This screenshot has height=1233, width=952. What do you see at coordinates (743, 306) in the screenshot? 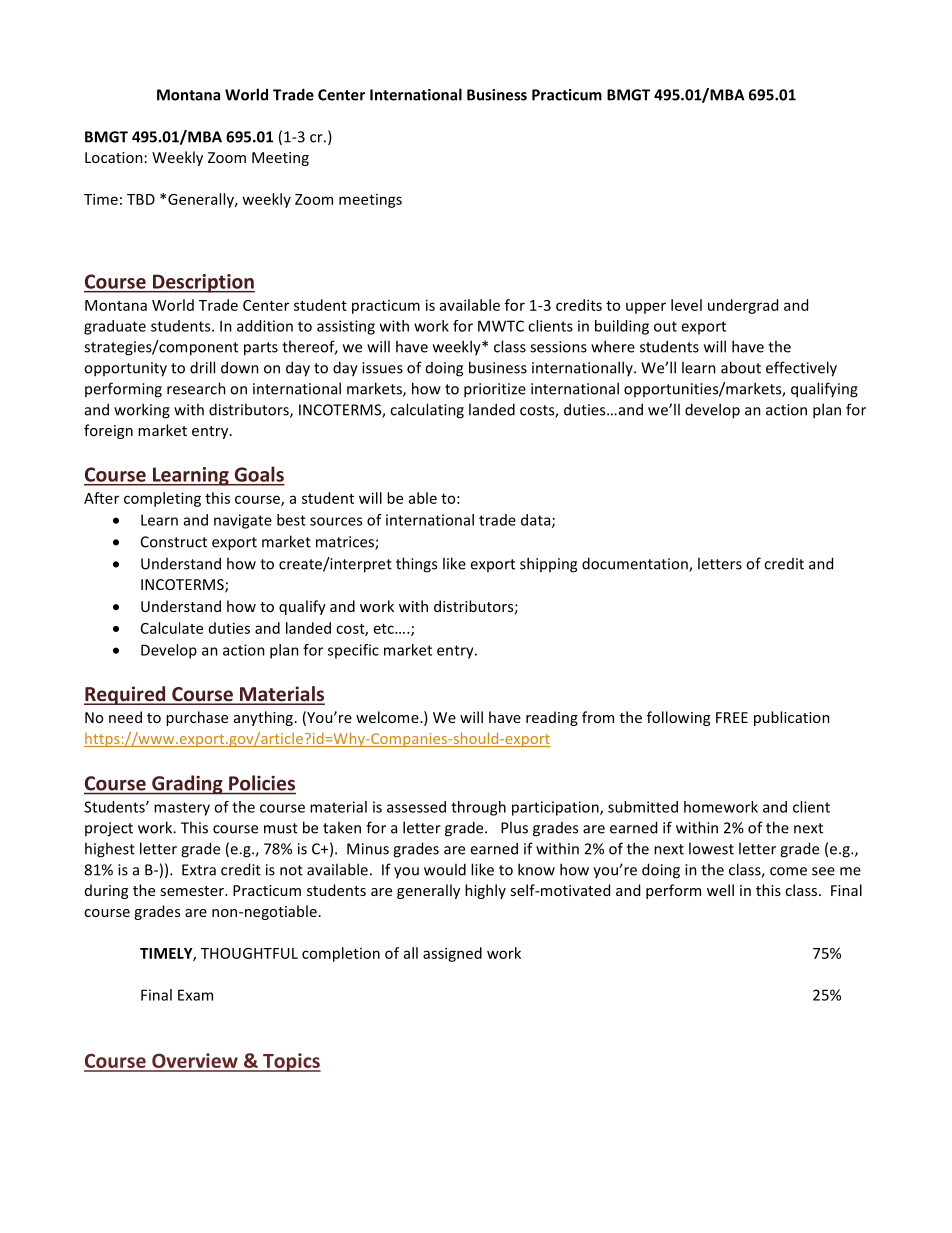
I see `undergrad` at bounding box center [743, 306].
